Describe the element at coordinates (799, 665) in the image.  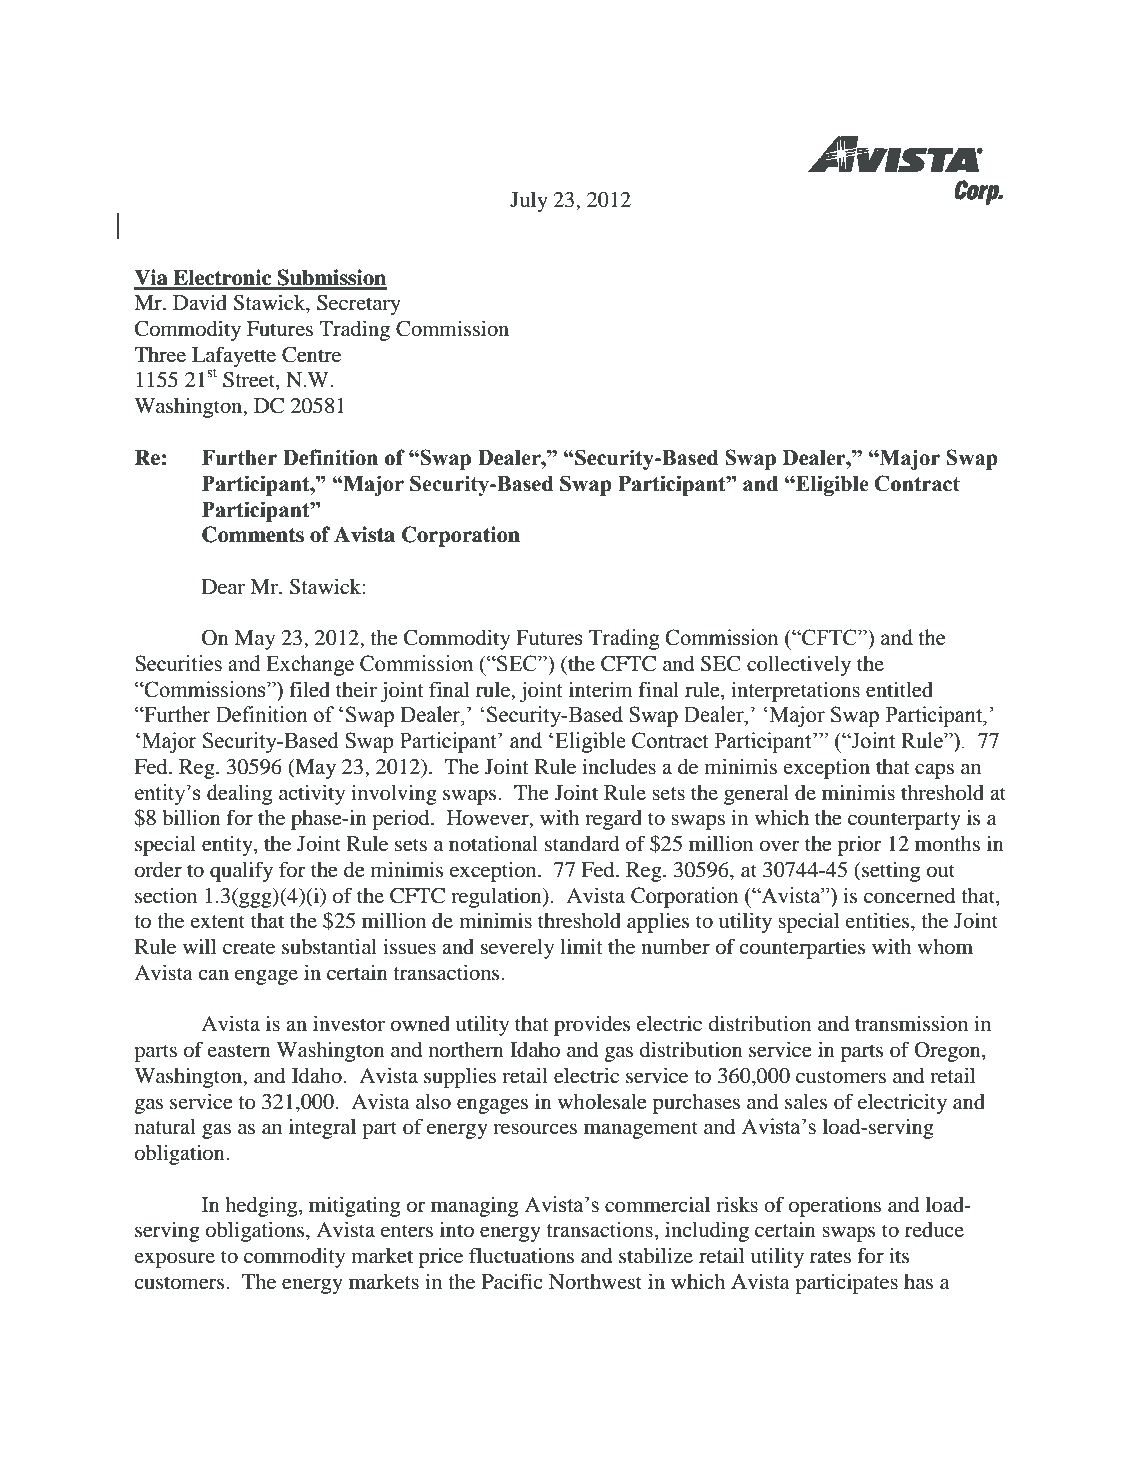
I see `collectively` at that location.
